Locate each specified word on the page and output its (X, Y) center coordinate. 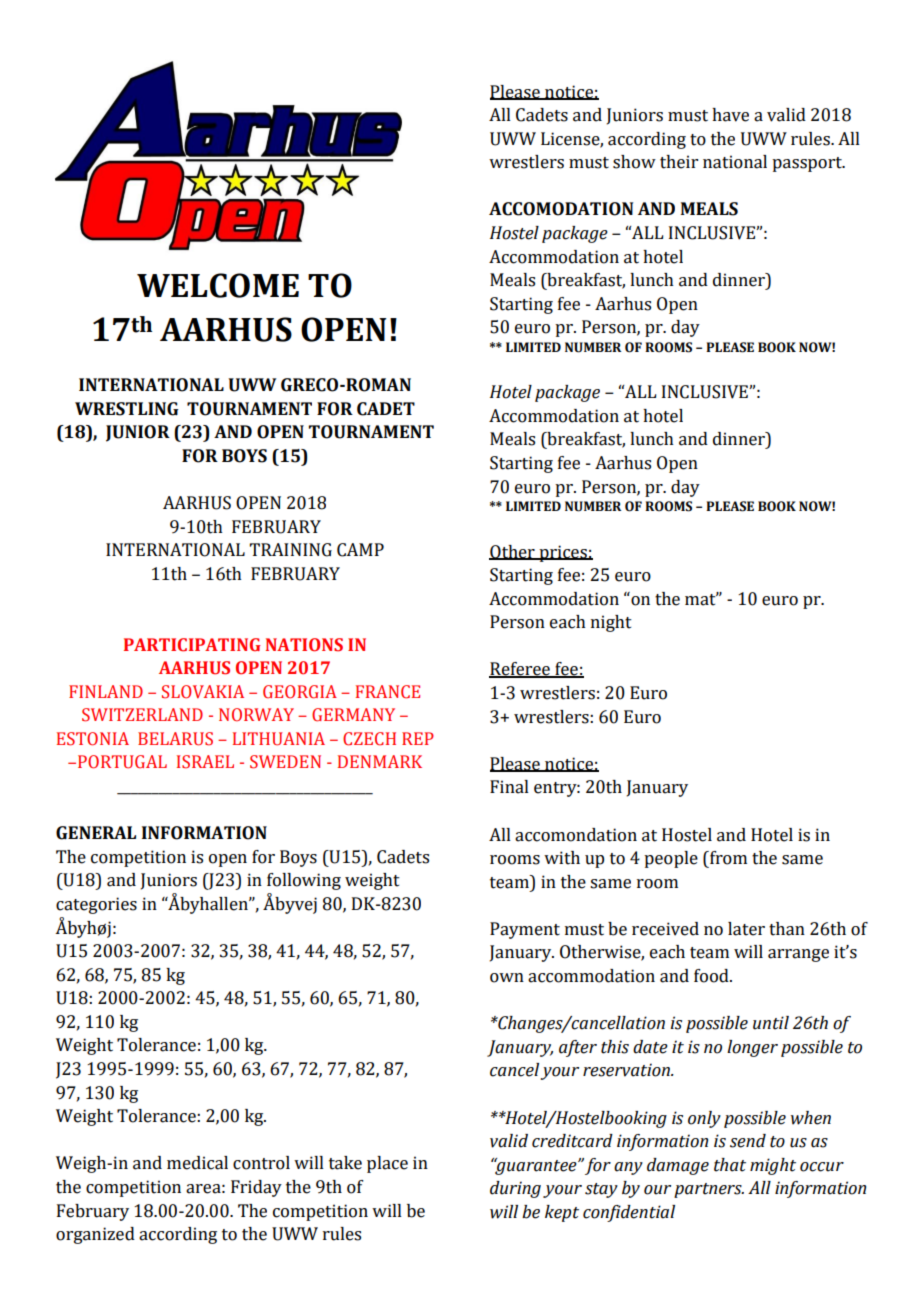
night (611, 623)
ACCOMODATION (561, 209)
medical (197, 1163)
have (730, 115)
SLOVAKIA (203, 692)
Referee (520, 670)
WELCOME (218, 285)
